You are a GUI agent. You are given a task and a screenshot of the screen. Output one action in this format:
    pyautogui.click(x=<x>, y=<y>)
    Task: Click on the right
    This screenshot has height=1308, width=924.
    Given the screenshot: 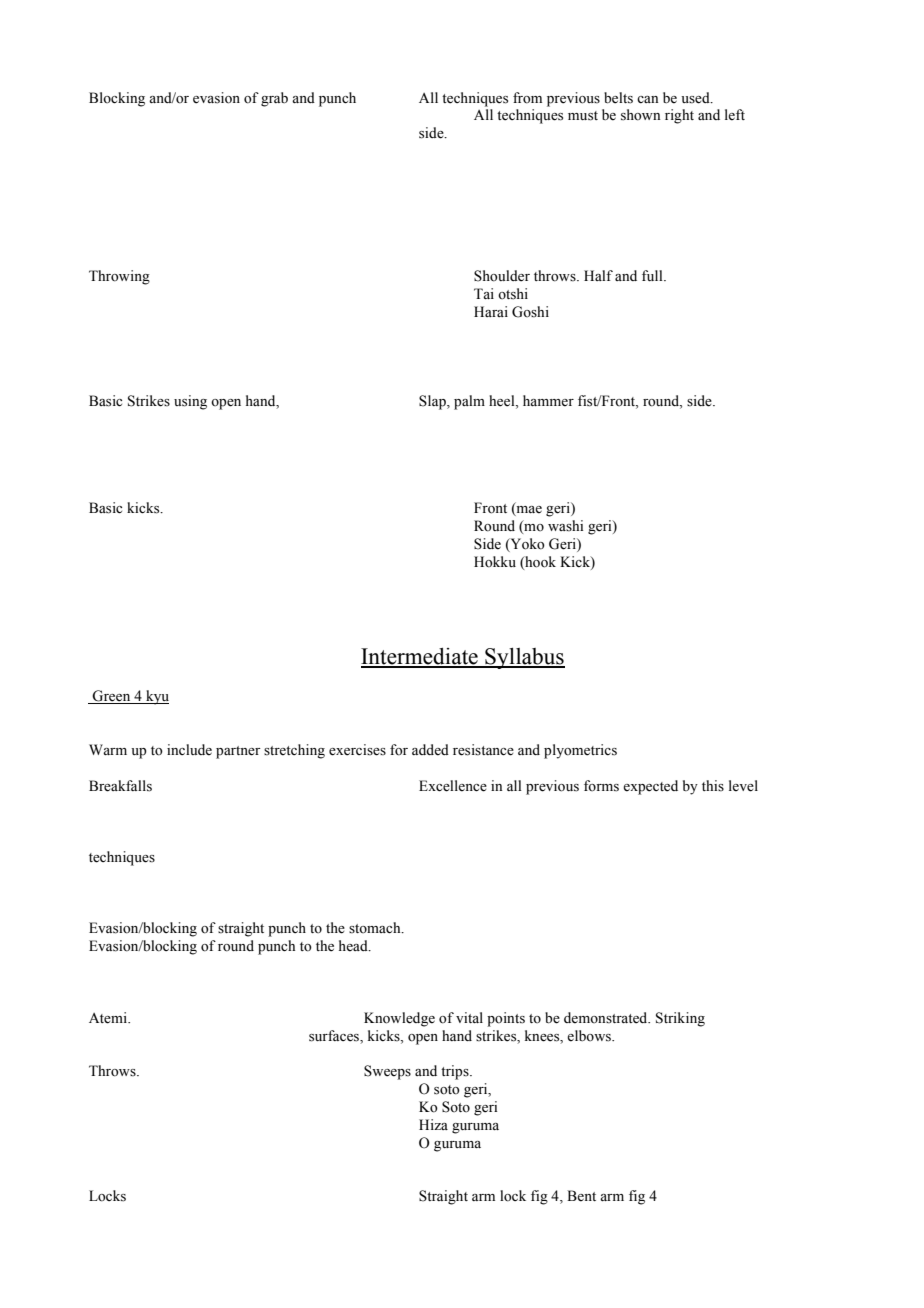 What is the action you would take?
    pyautogui.click(x=679, y=116)
